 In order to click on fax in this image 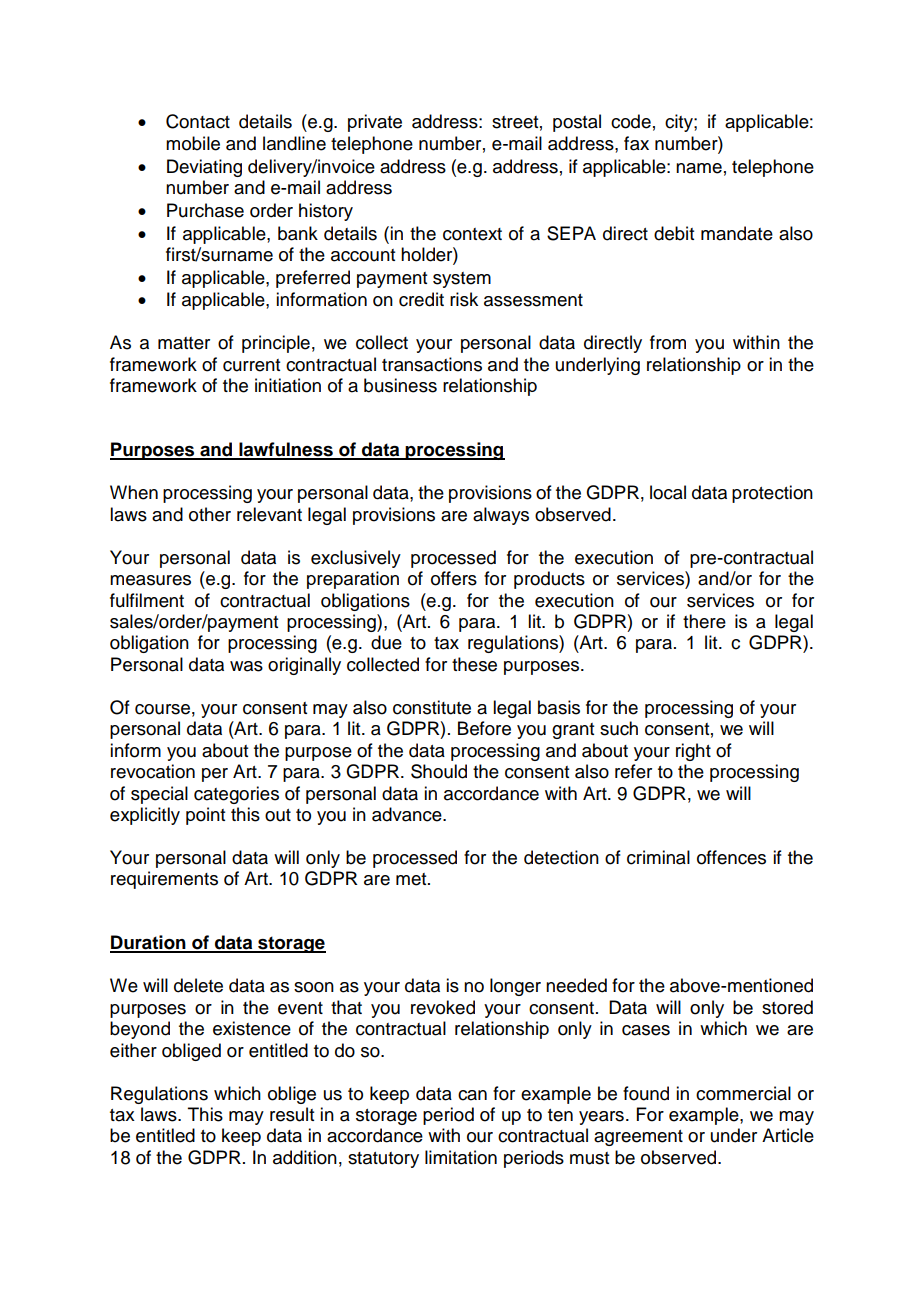, I will do `click(636, 143)`.
